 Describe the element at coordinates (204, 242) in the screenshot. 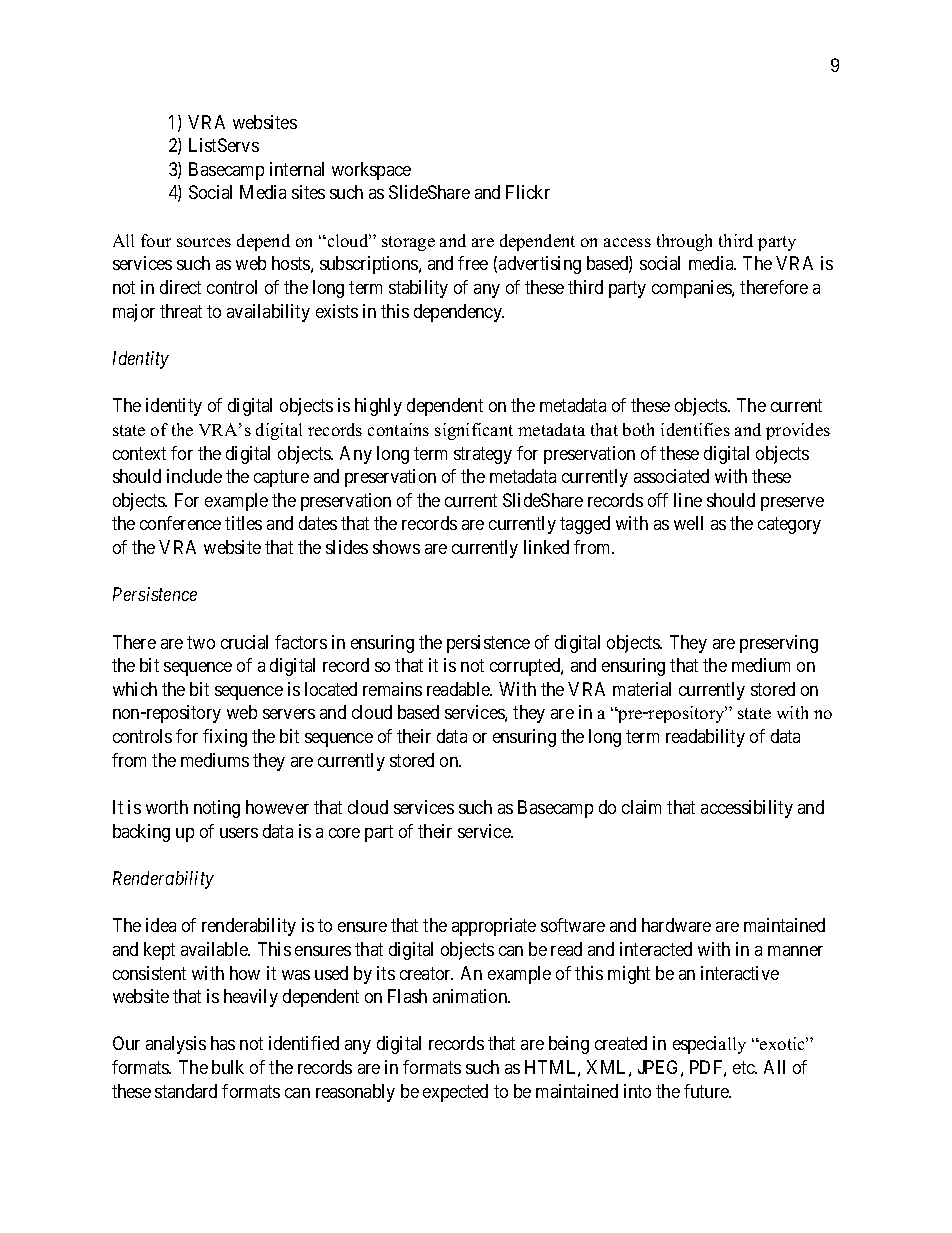

I see `sources` at that location.
